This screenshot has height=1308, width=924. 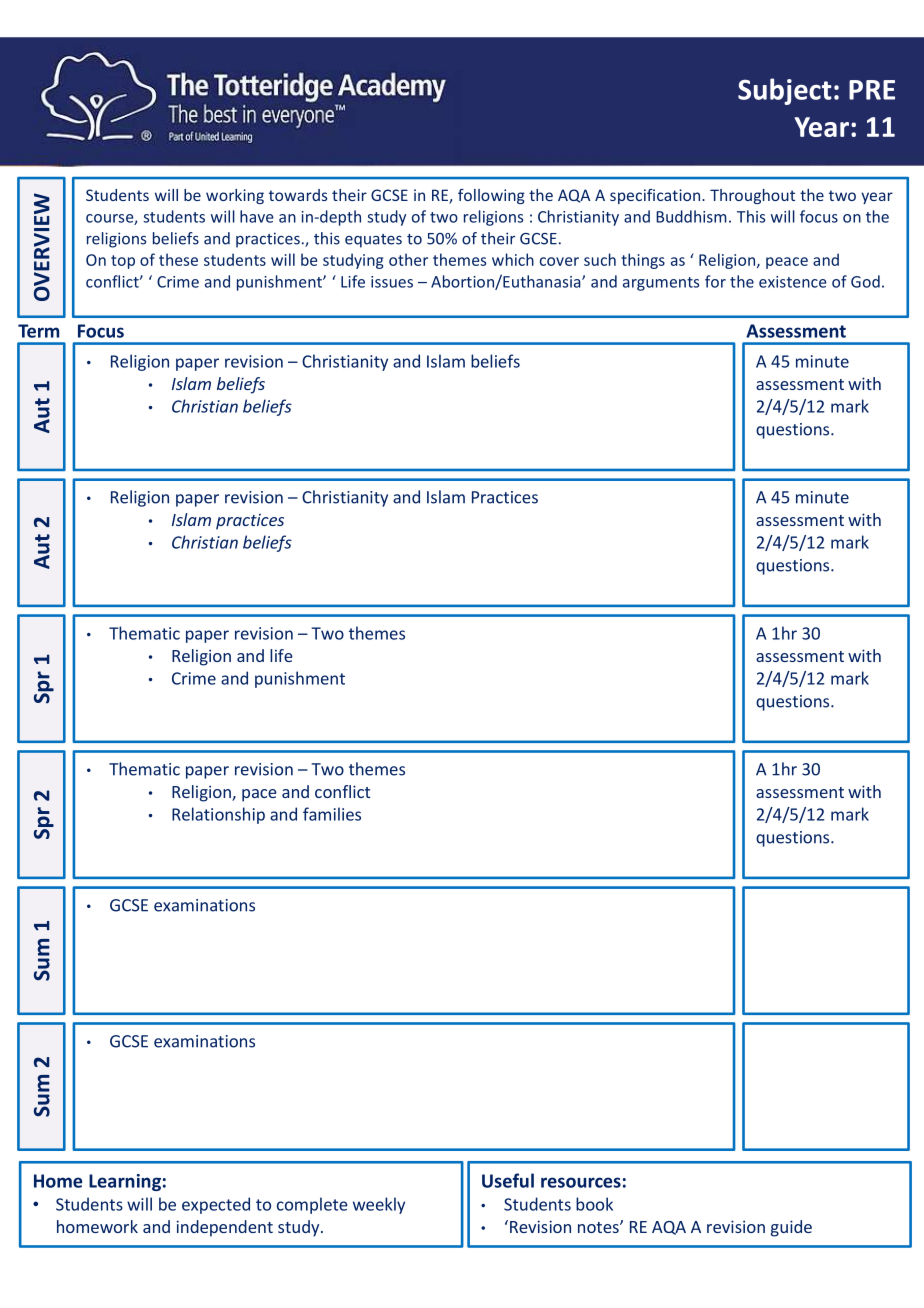 I want to click on Term, so click(x=38, y=331).
